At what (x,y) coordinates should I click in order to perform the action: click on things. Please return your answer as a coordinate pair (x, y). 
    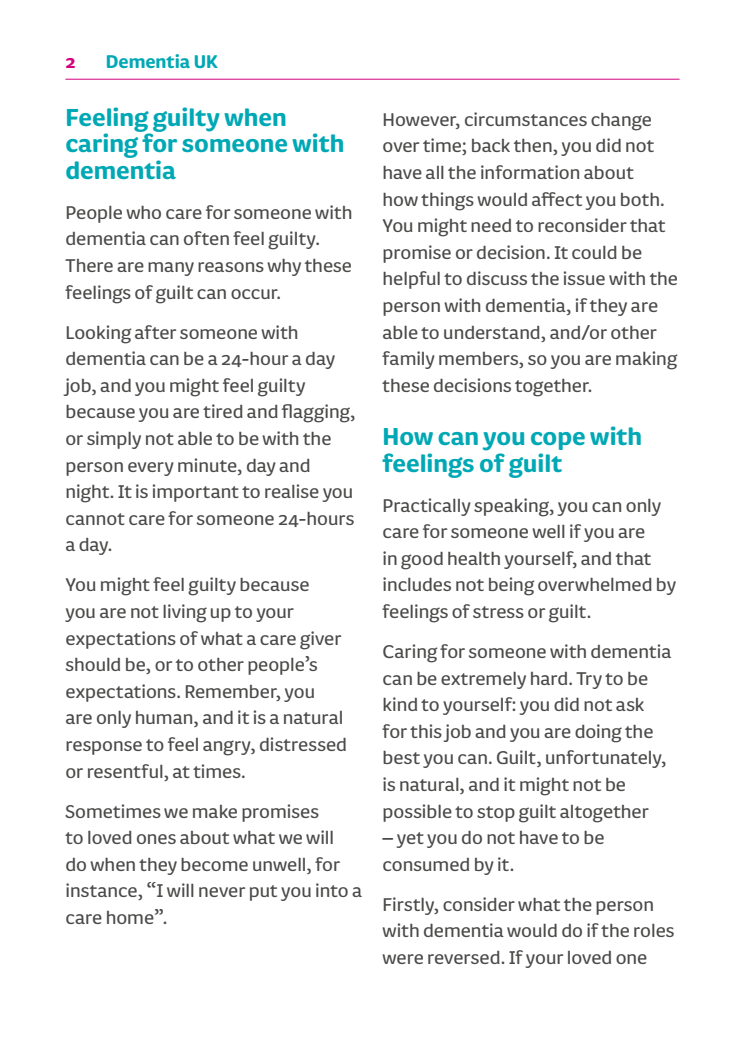
    Looking at the image, I should click on (447, 201).
